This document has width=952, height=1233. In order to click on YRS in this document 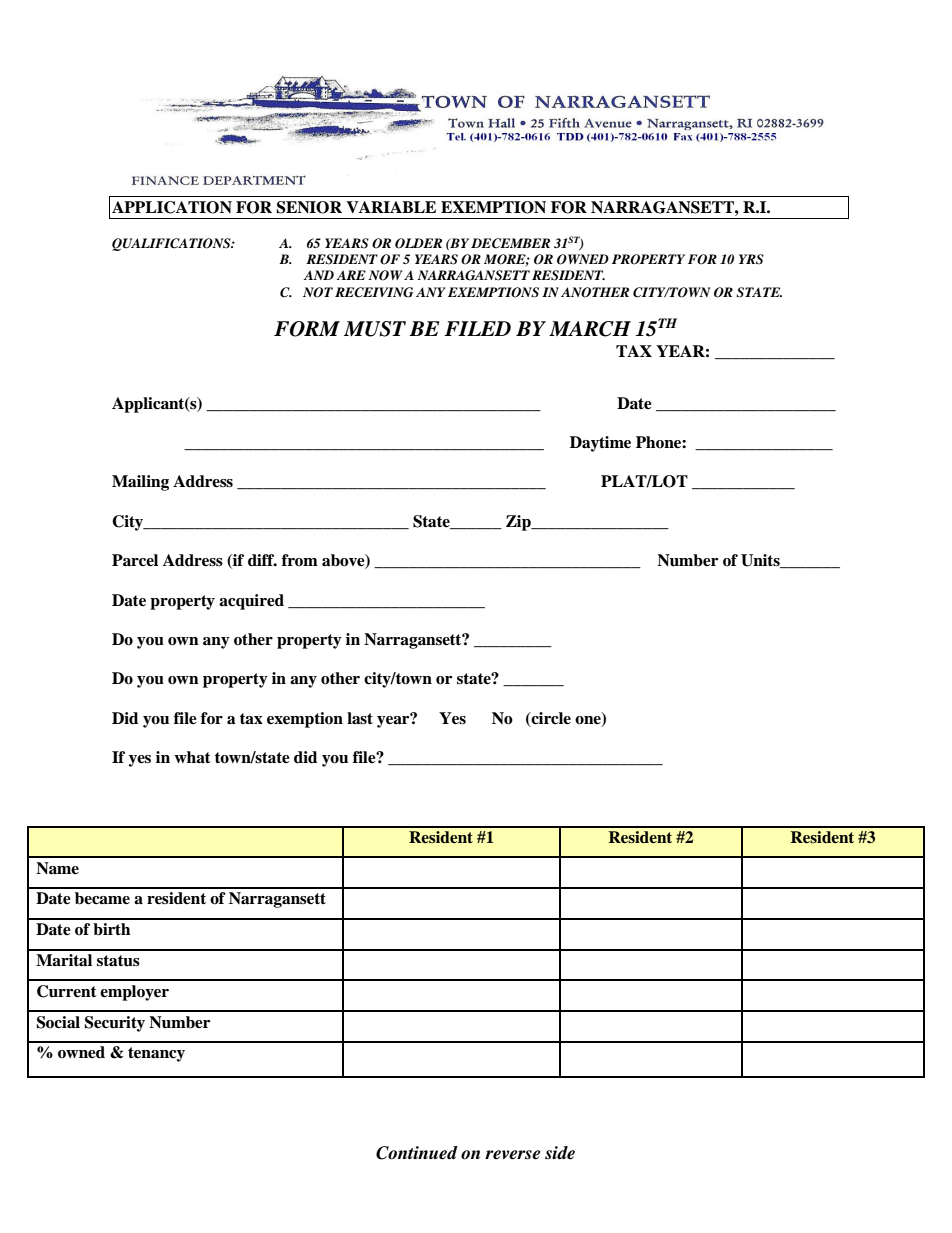, I will do `click(751, 259)`.
